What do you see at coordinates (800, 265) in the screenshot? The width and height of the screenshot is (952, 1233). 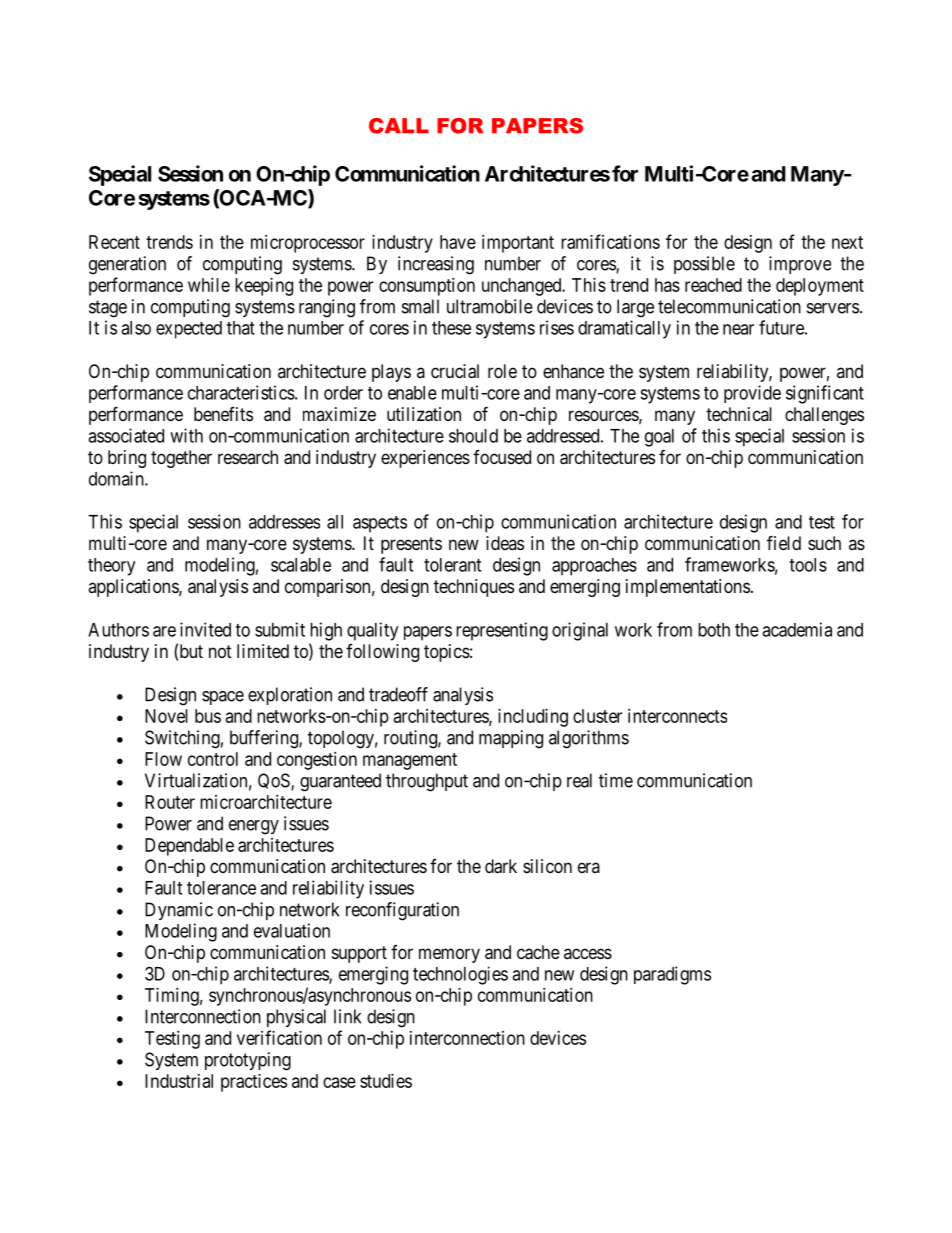 I see `improve` at bounding box center [800, 265].
